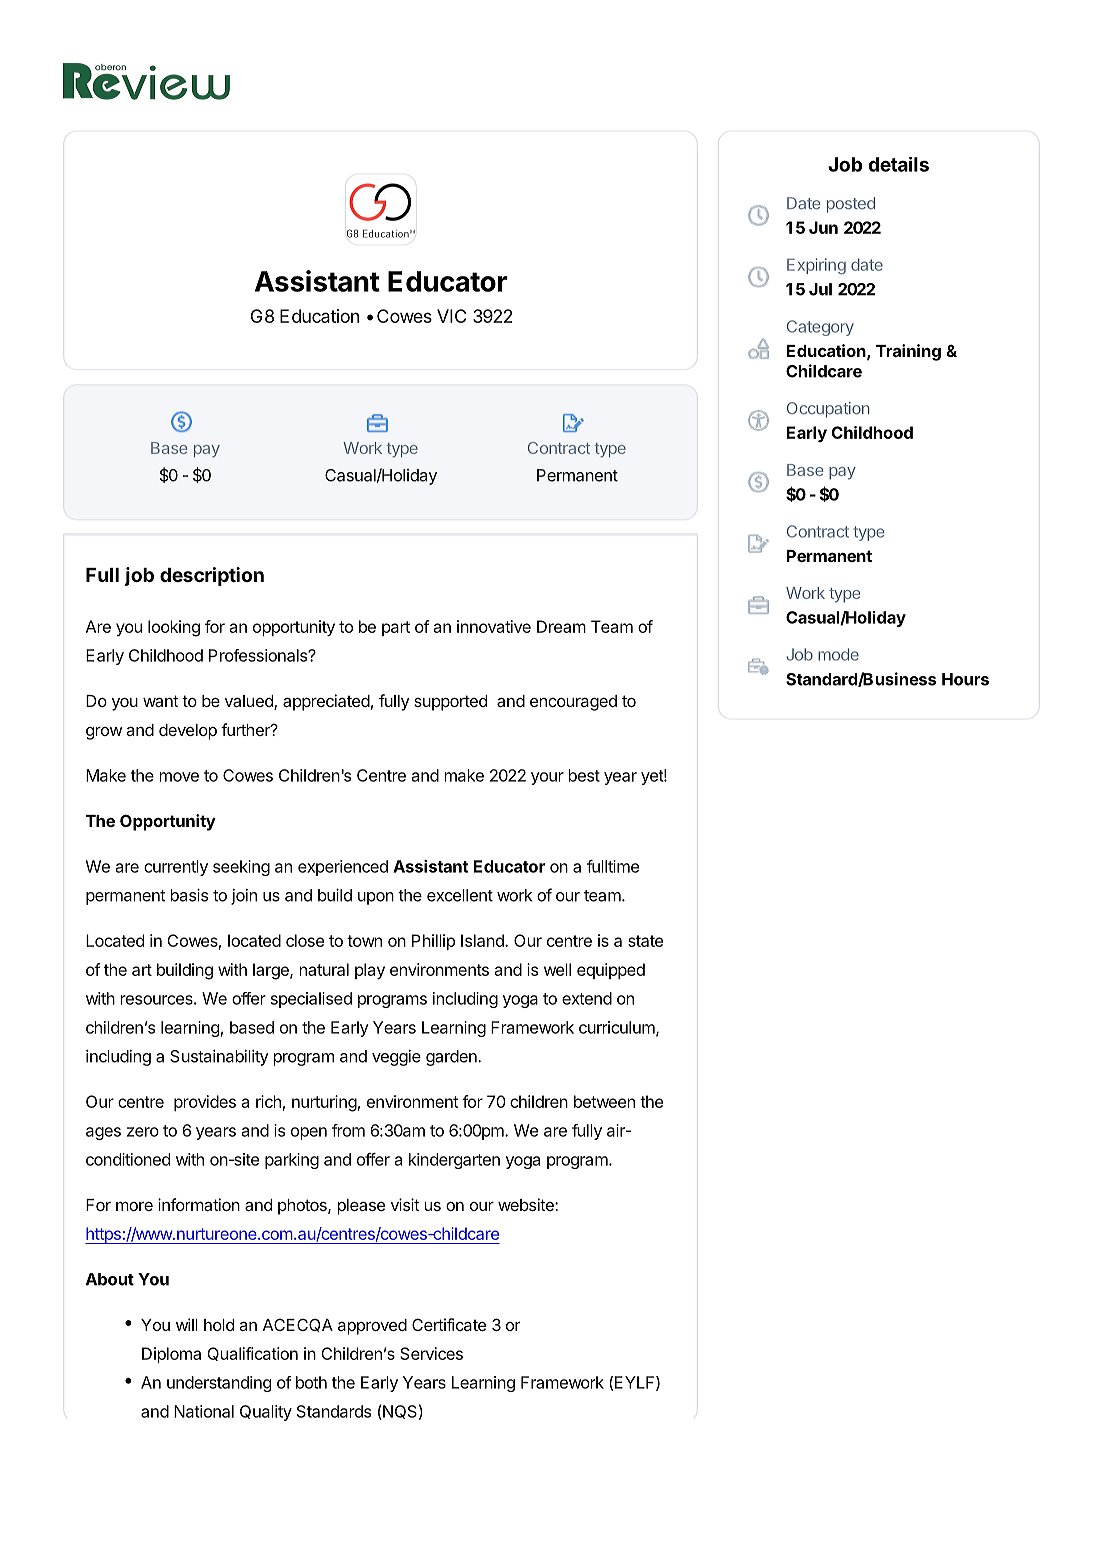 The image size is (1103, 1560). Describe the element at coordinates (557, 969) in the page. I see `well` at that location.
